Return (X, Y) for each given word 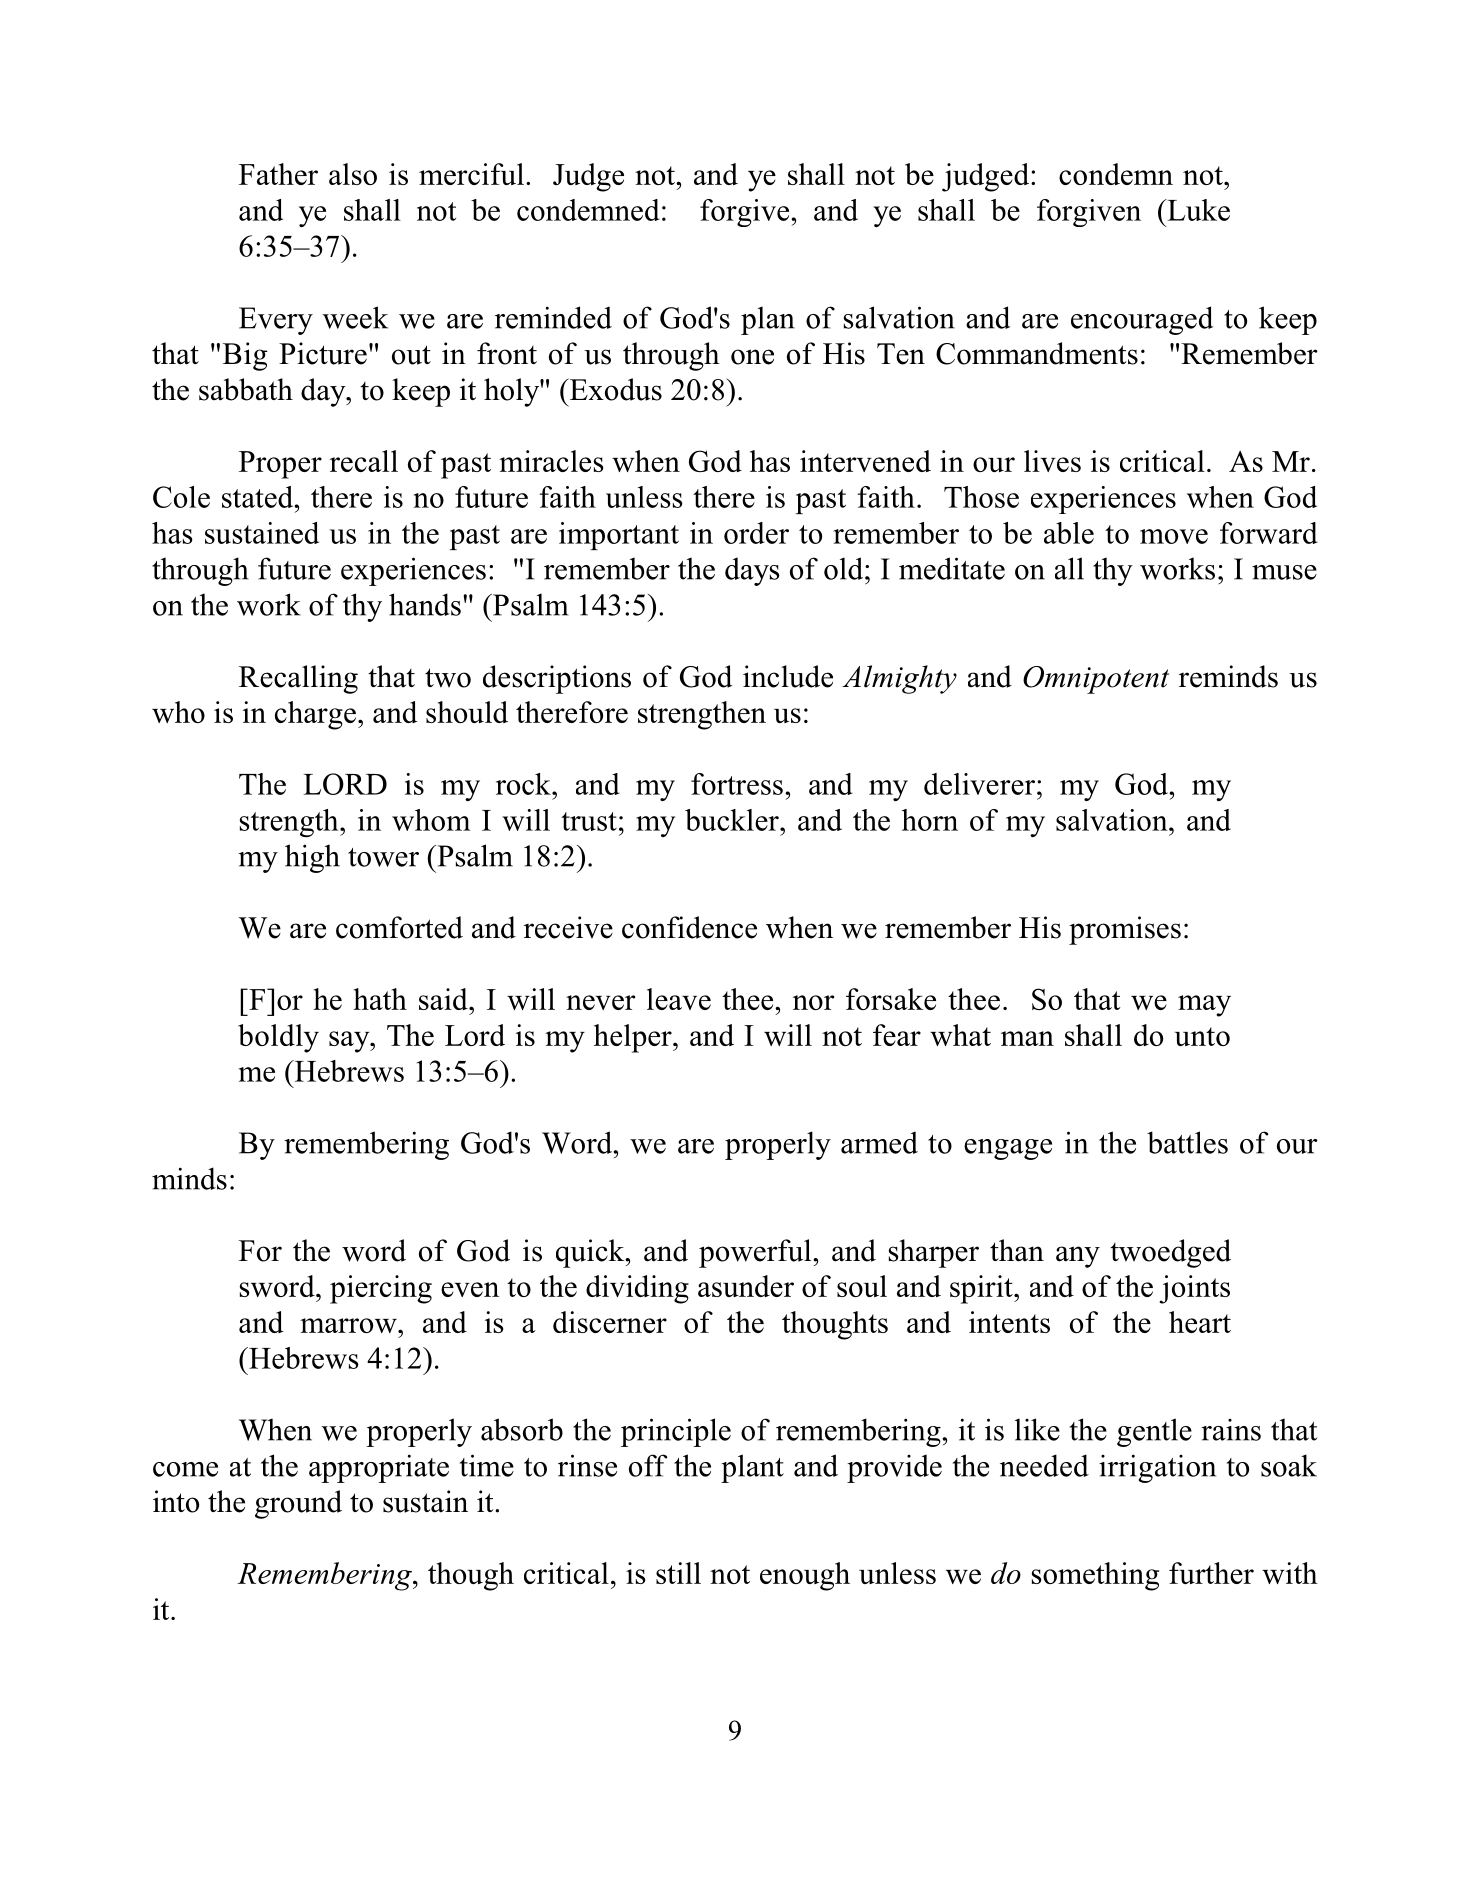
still (678, 1573)
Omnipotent (1096, 680)
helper (634, 1038)
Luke (1197, 210)
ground (298, 1504)
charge (315, 715)
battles (1187, 1142)
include (788, 676)
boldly (278, 1038)
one (752, 357)
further (1211, 1573)
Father (278, 174)
